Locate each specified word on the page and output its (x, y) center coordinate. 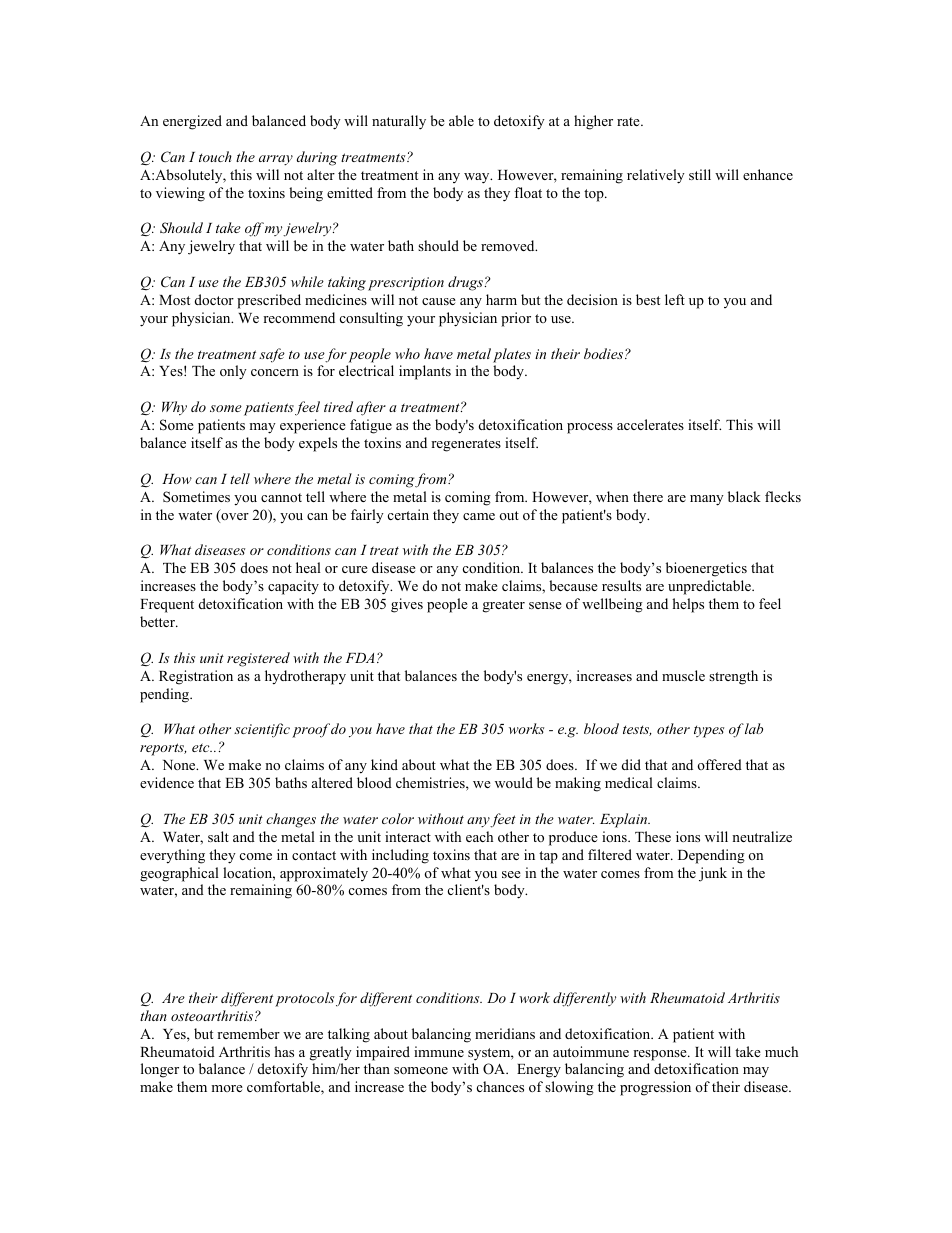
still (700, 174)
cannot (281, 497)
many (707, 500)
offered (719, 764)
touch (215, 156)
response (661, 1055)
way (478, 178)
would (514, 782)
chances (500, 1086)
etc (202, 747)
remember (248, 1033)
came (479, 516)
